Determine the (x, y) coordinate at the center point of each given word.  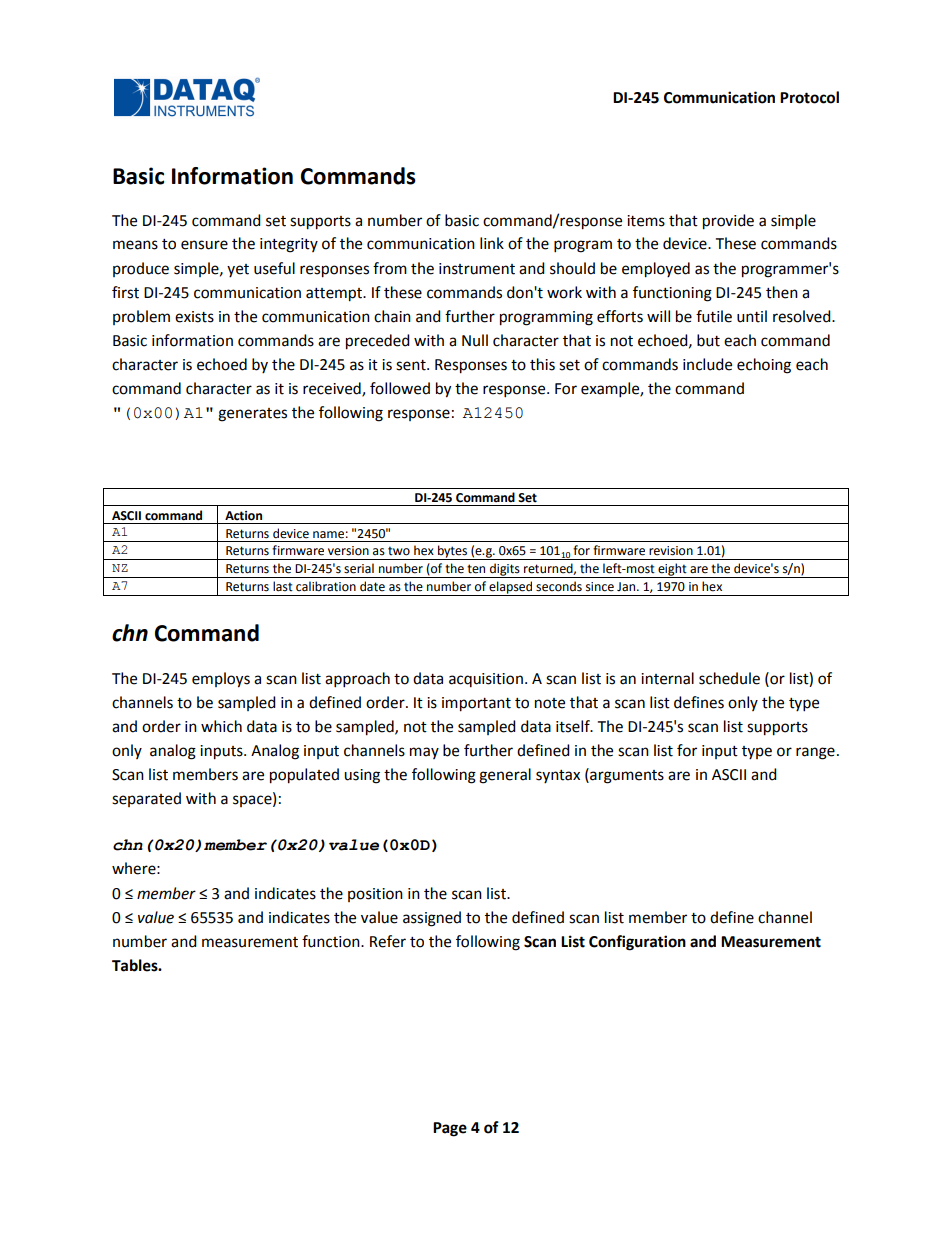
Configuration (637, 943)
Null (475, 340)
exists (194, 317)
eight (672, 570)
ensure (204, 245)
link (492, 243)
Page (450, 1129)
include (707, 364)
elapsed (511, 588)
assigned (432, 919)
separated (146, 799)
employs (221, 680)
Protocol (809, 97)
